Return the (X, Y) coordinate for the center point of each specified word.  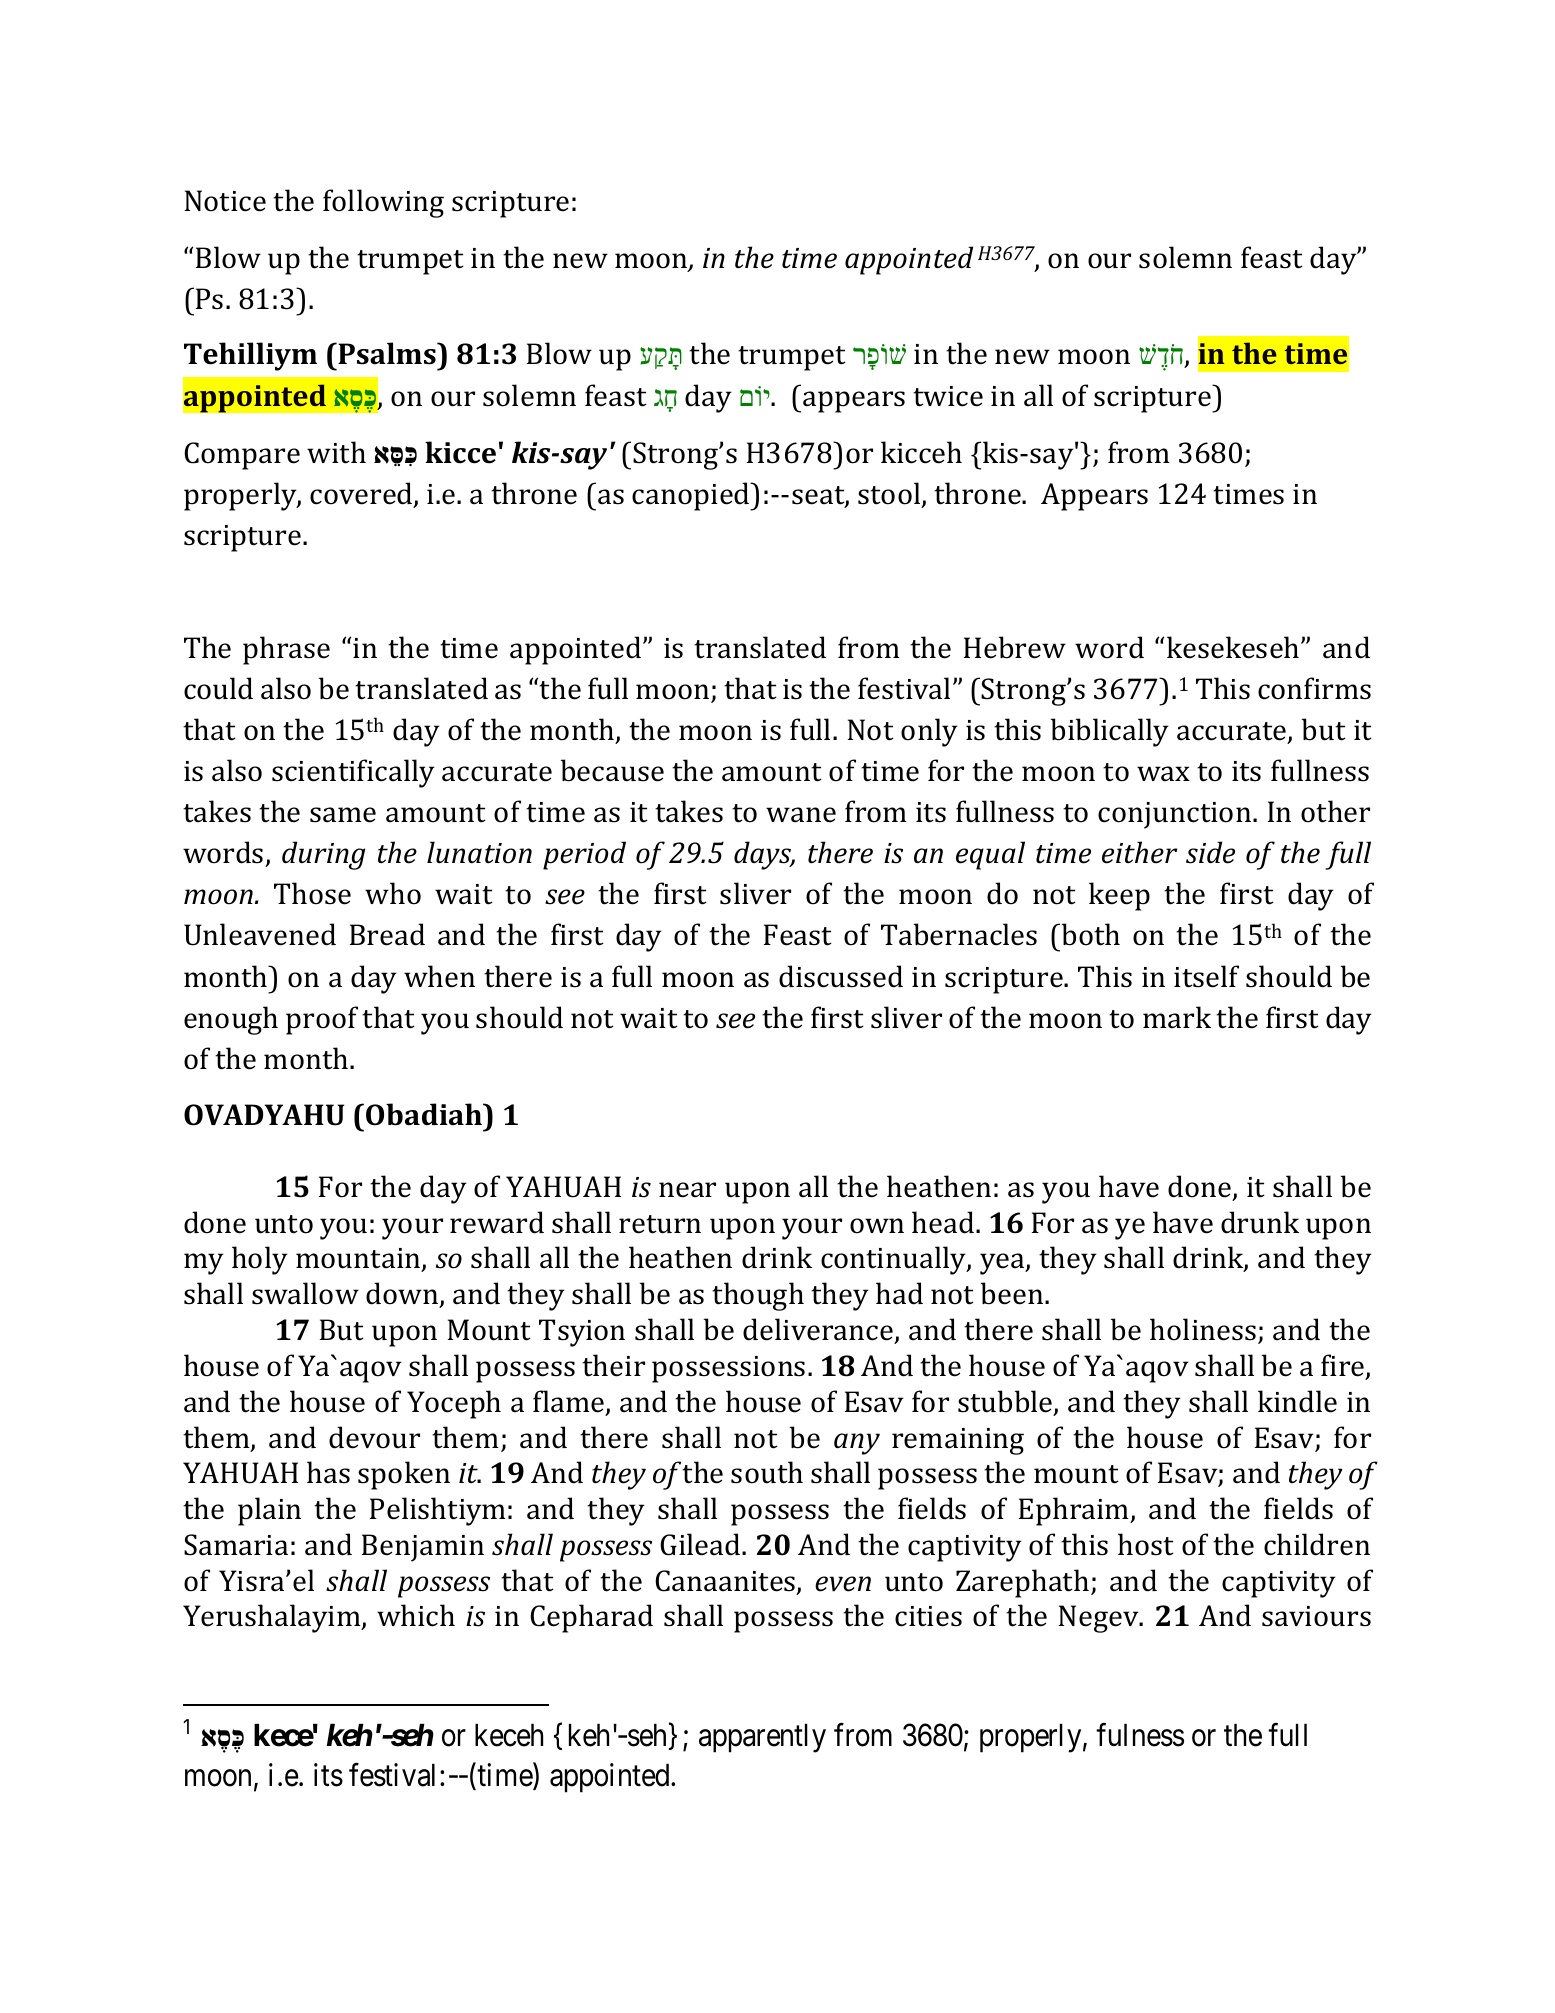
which (416, 1615)
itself (1206, 976)
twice (948, 396)
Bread (387, 934)
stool (890, 494)
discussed (841, 976)
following (383, 203)
